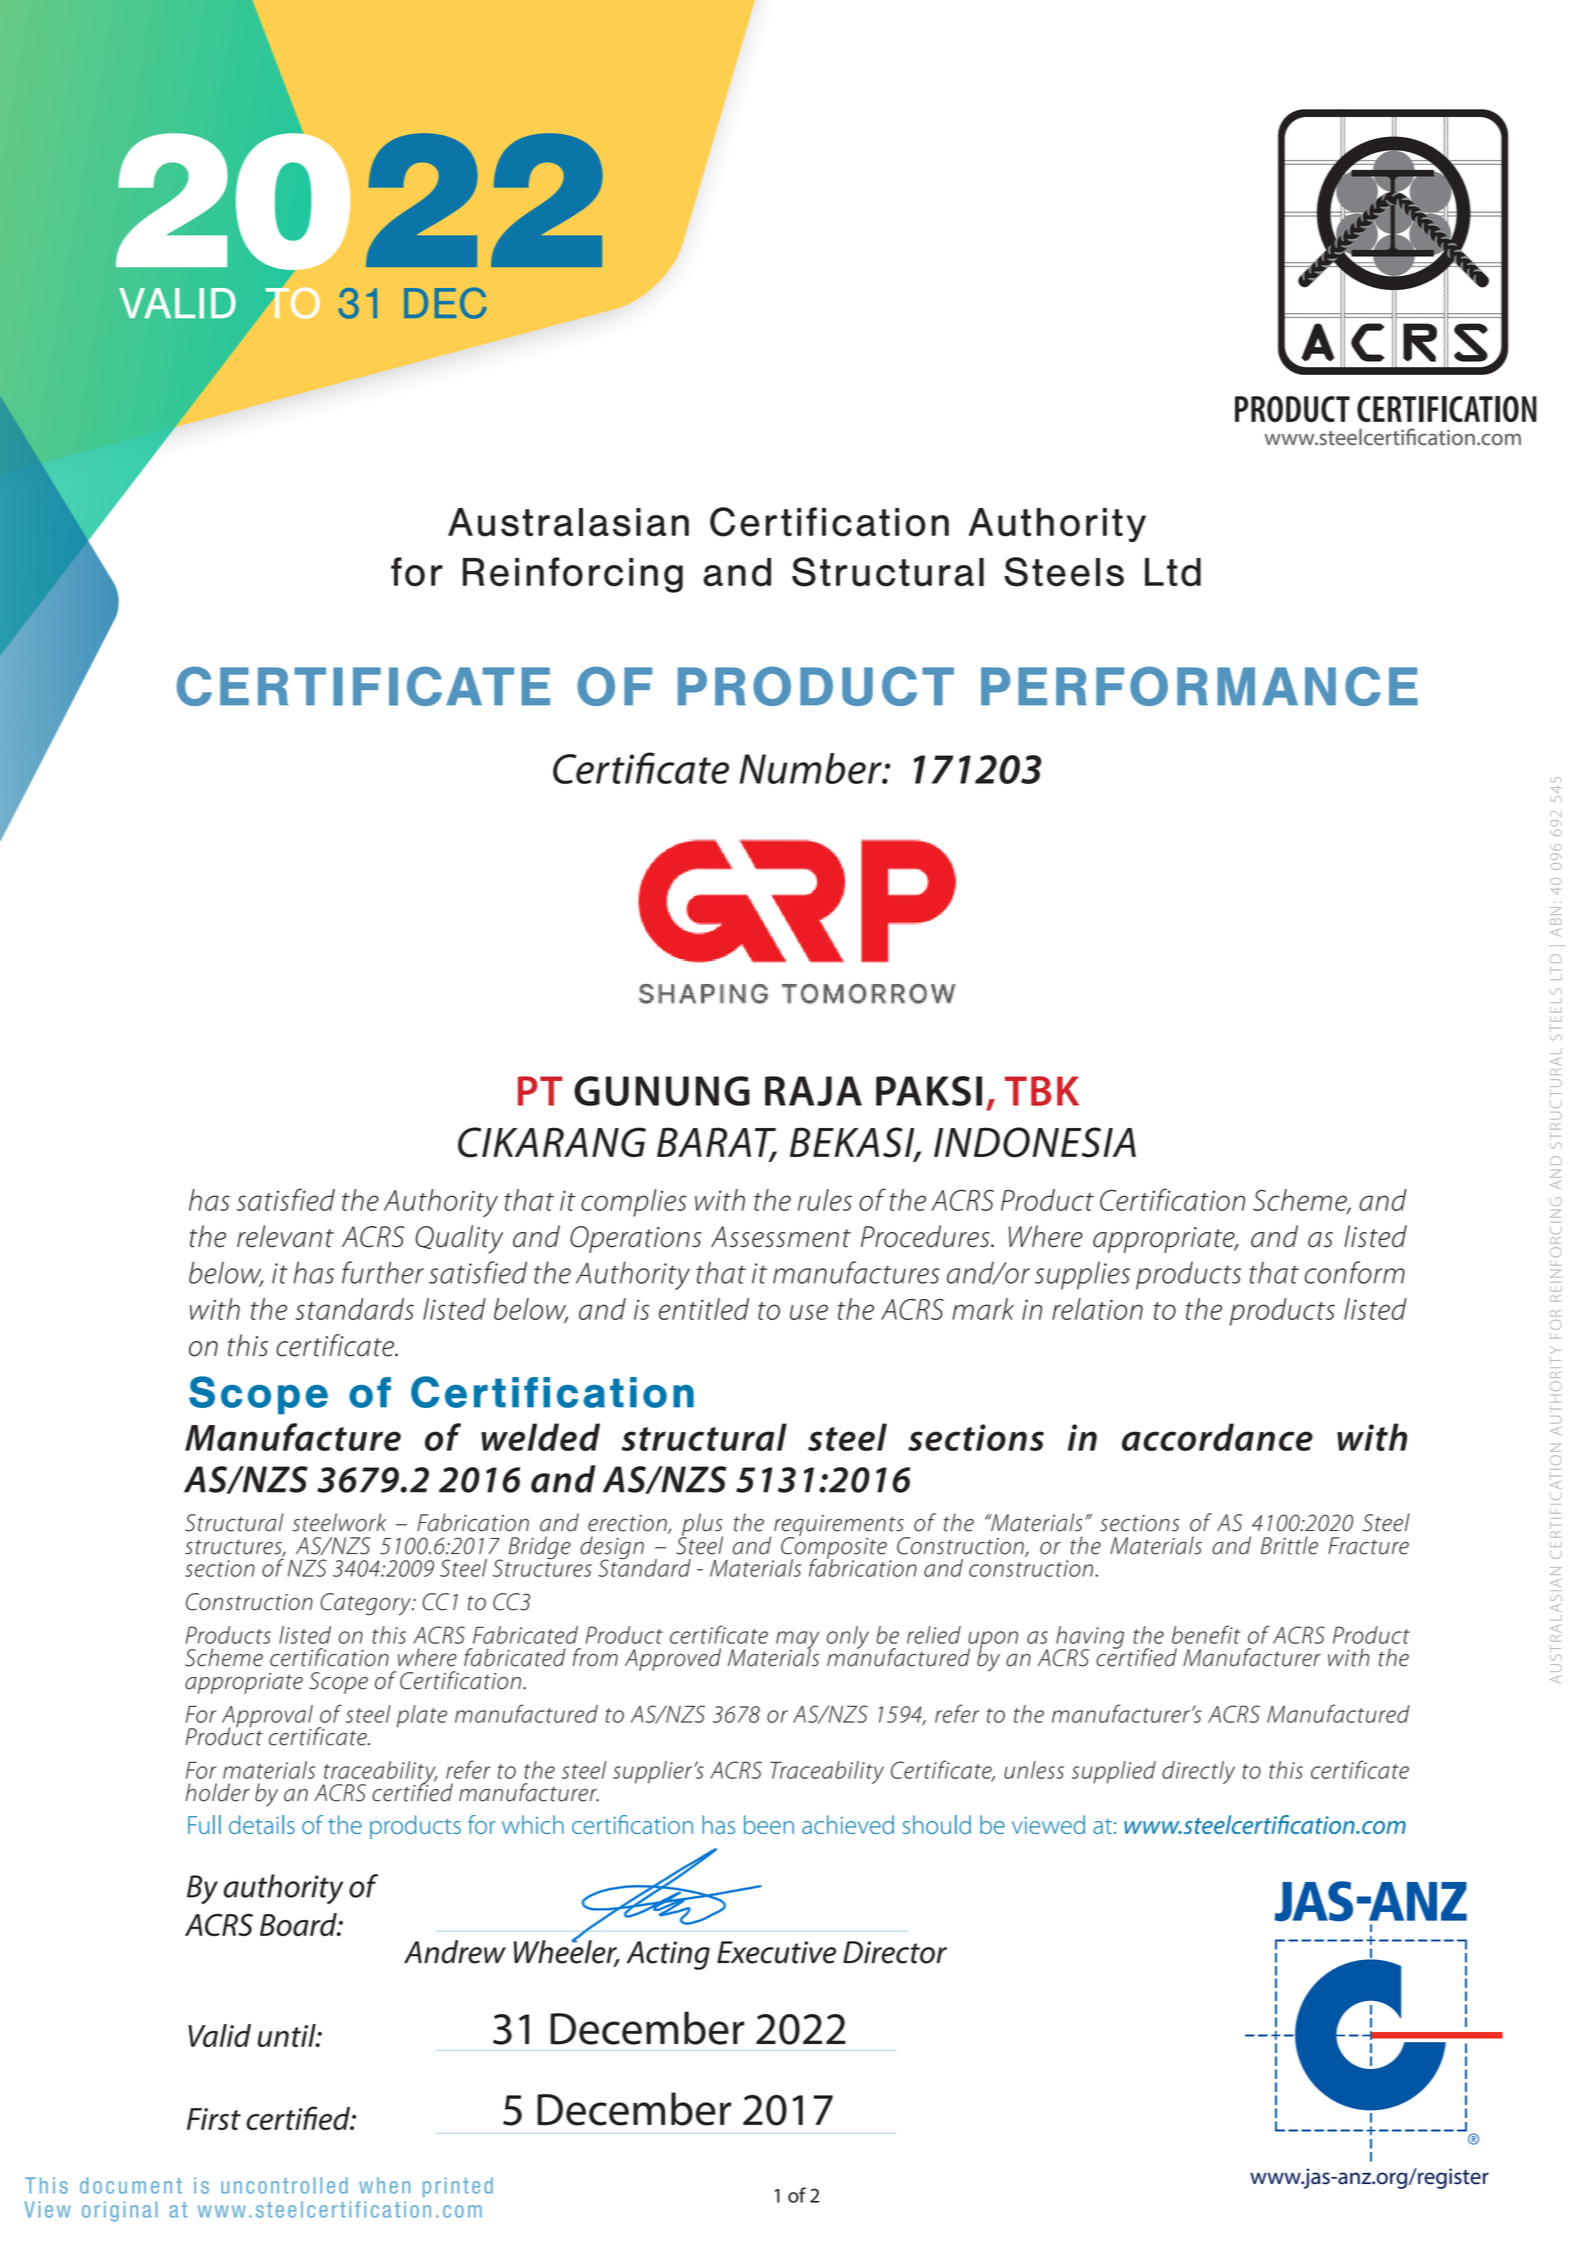 This screenshot has width=1594, height=2254. What do you see at coordinates (1035, 1142) in the screenshot?
I see `INDONESIA` at bounding box center [1035, 1142].
